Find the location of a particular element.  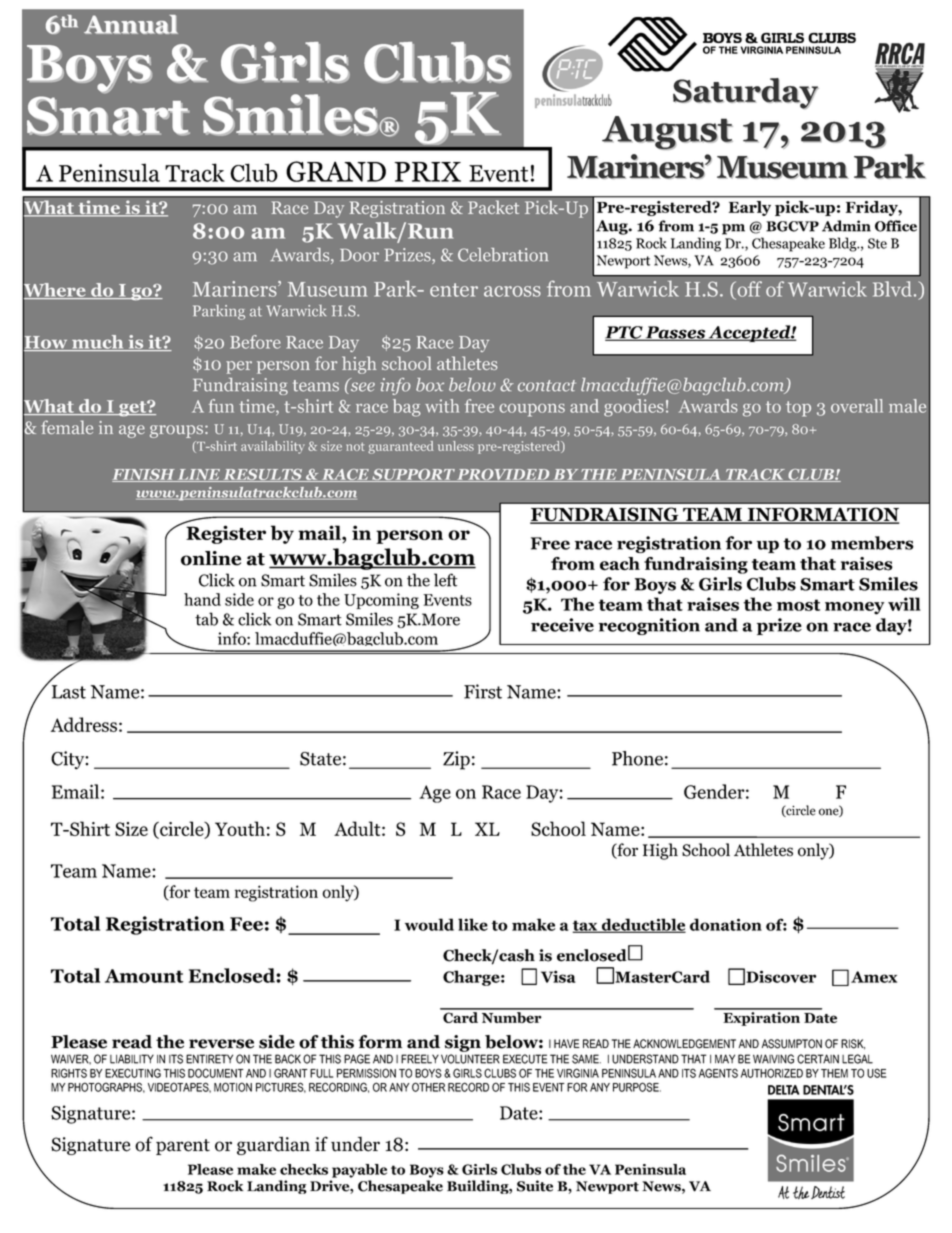

parent is located at coordinates (183, 1147).
